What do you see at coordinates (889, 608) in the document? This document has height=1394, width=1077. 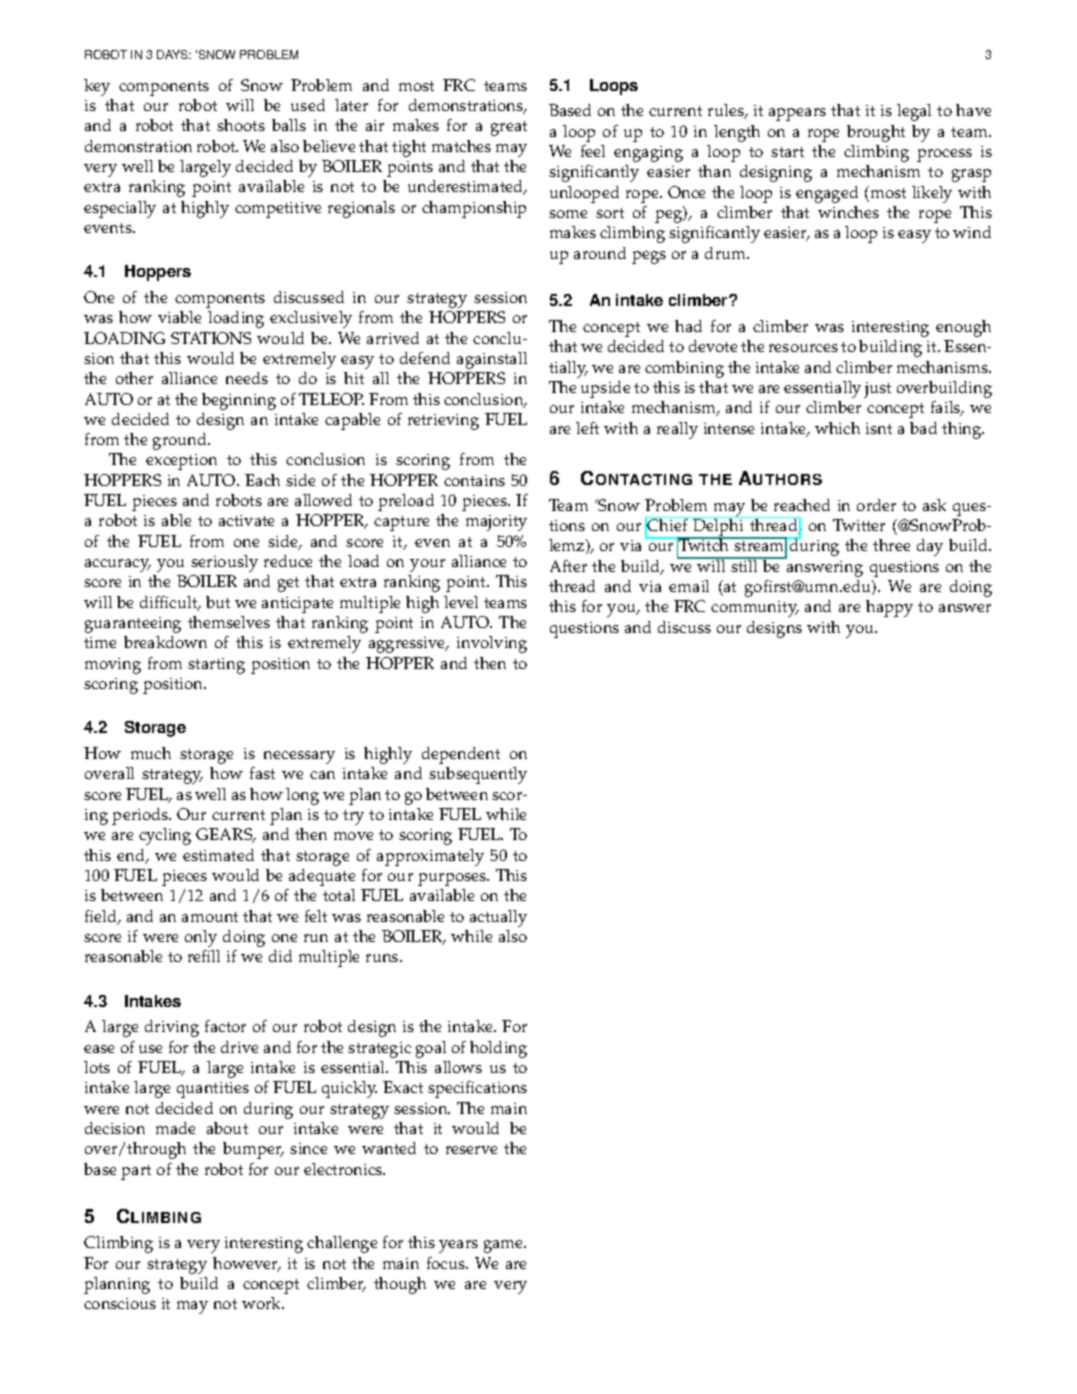 I see `happy` at bounding box center [889, 608].
